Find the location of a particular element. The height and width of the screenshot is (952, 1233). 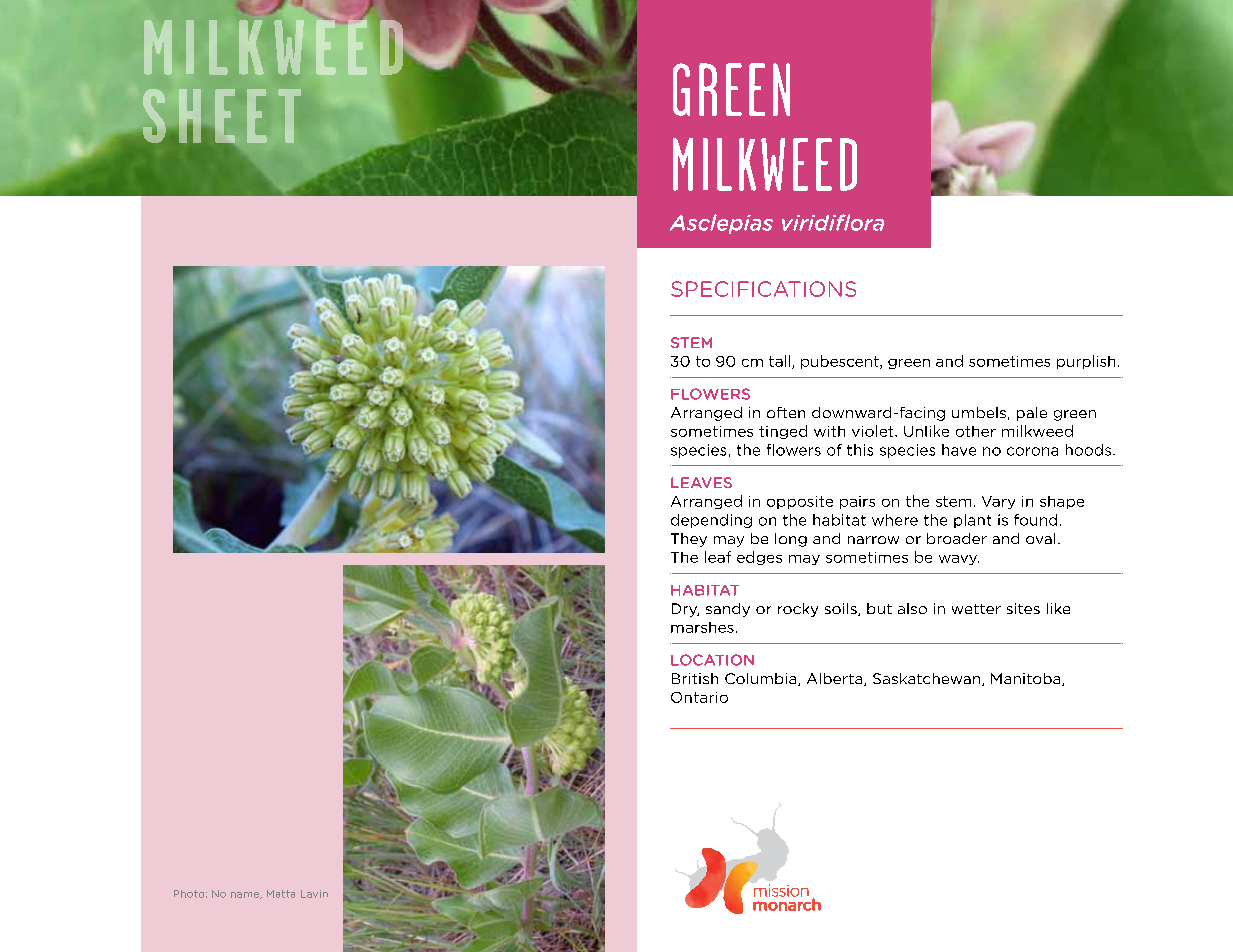

Ontario is located at coordinates (699, 697).
